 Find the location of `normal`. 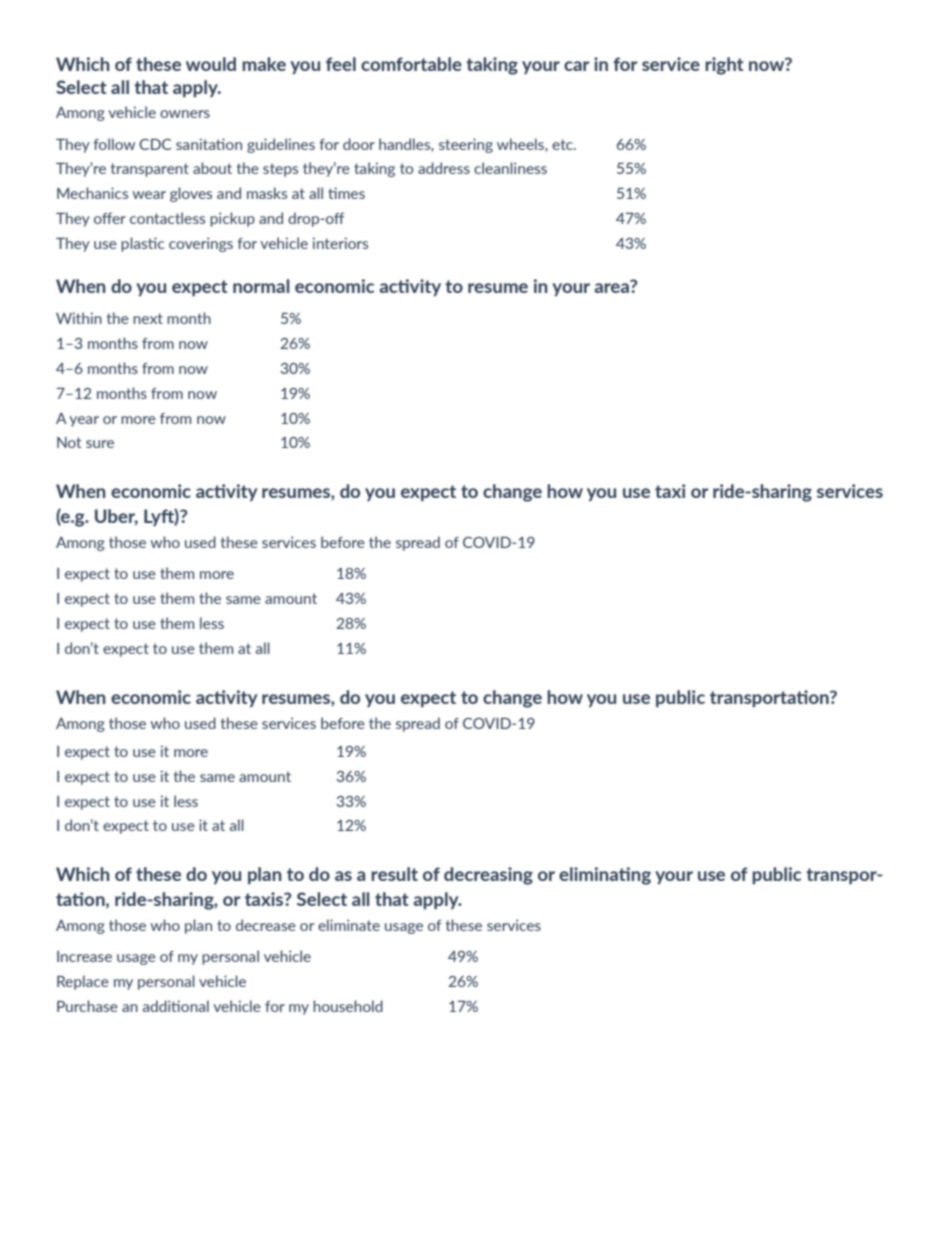

normal is located at coordinates (261, 286).
